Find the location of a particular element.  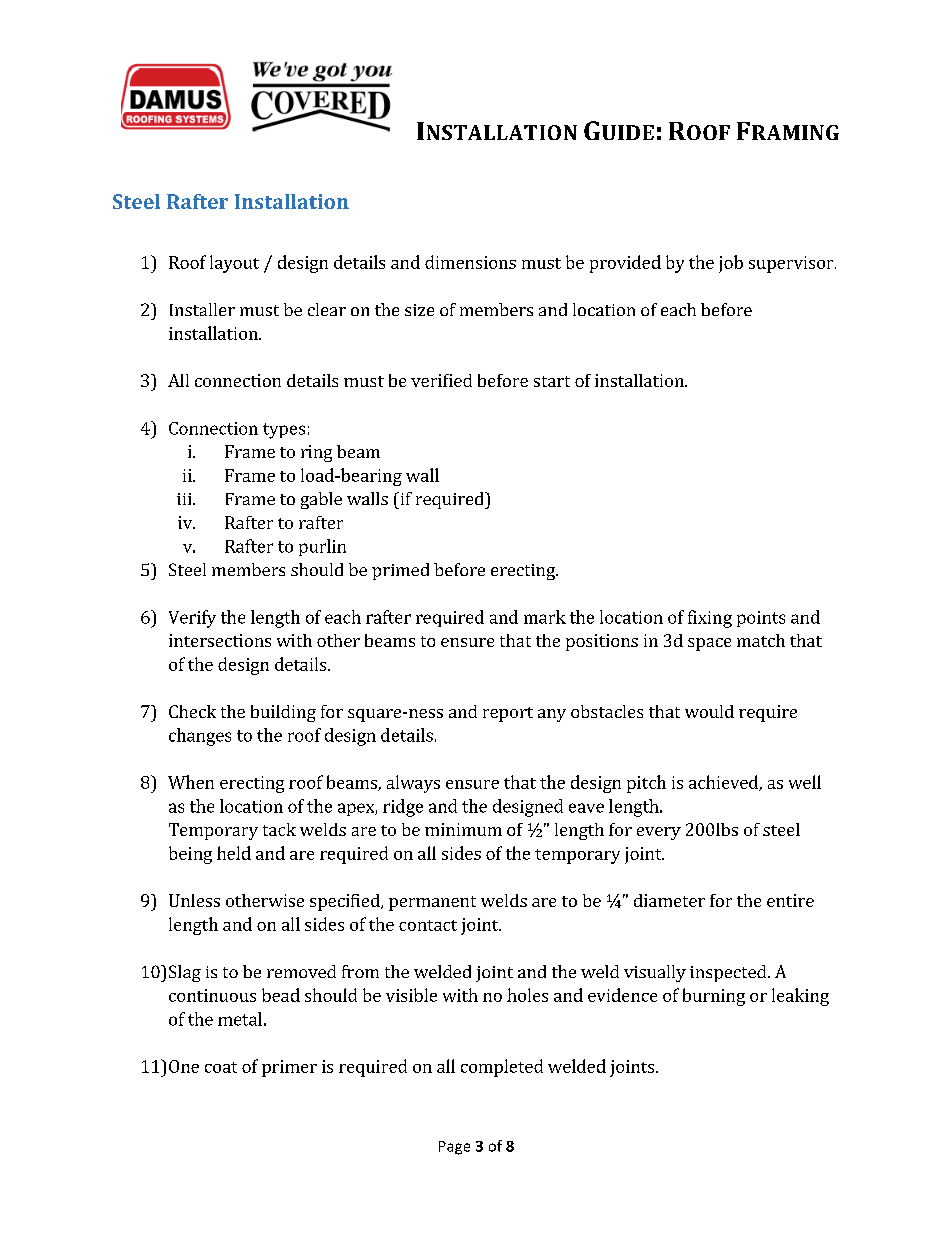

layout is located at coordinates (234, 264).
